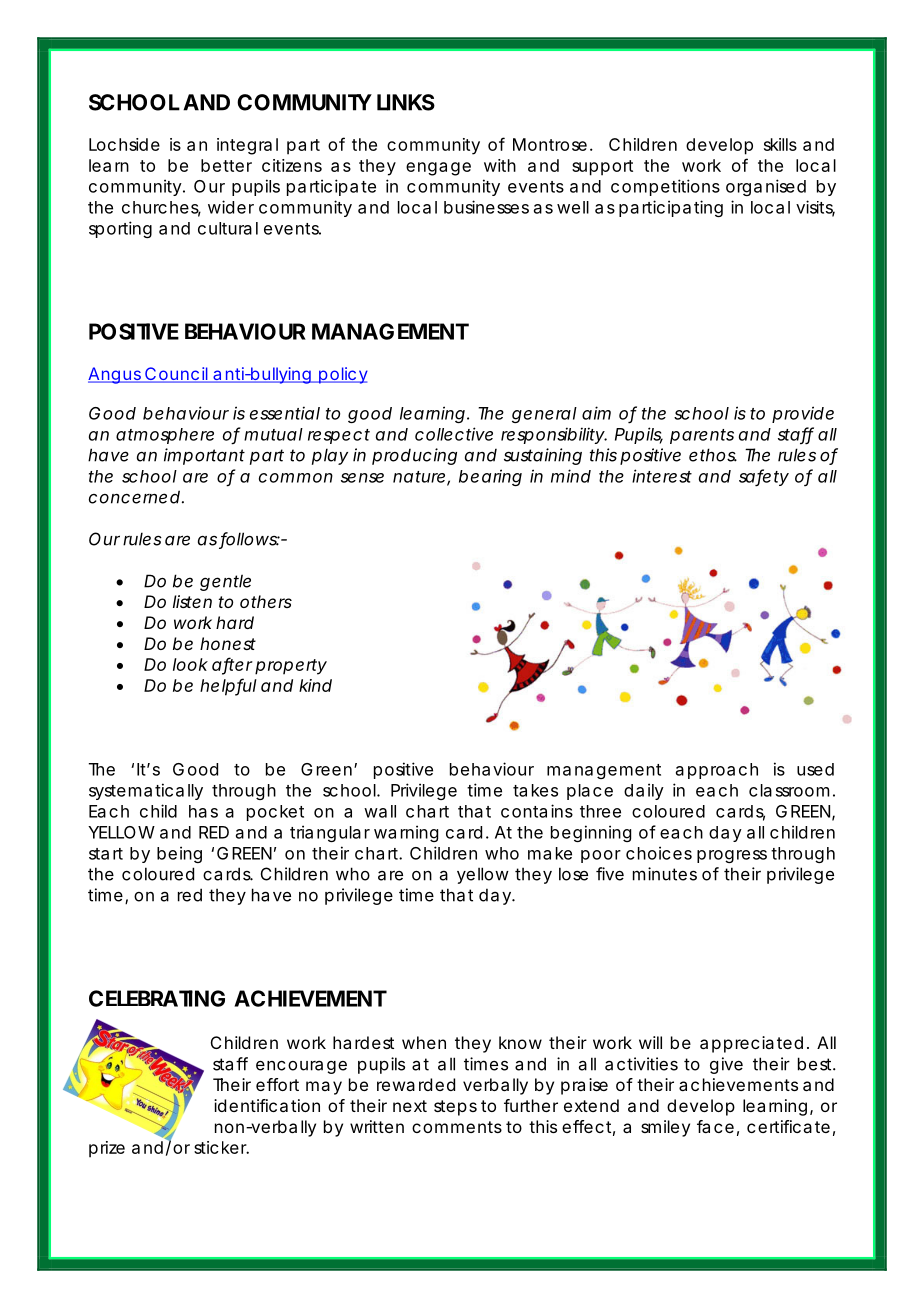  Describe the element at coordinates (192, 601) in the image. I see `listen` at that location.
